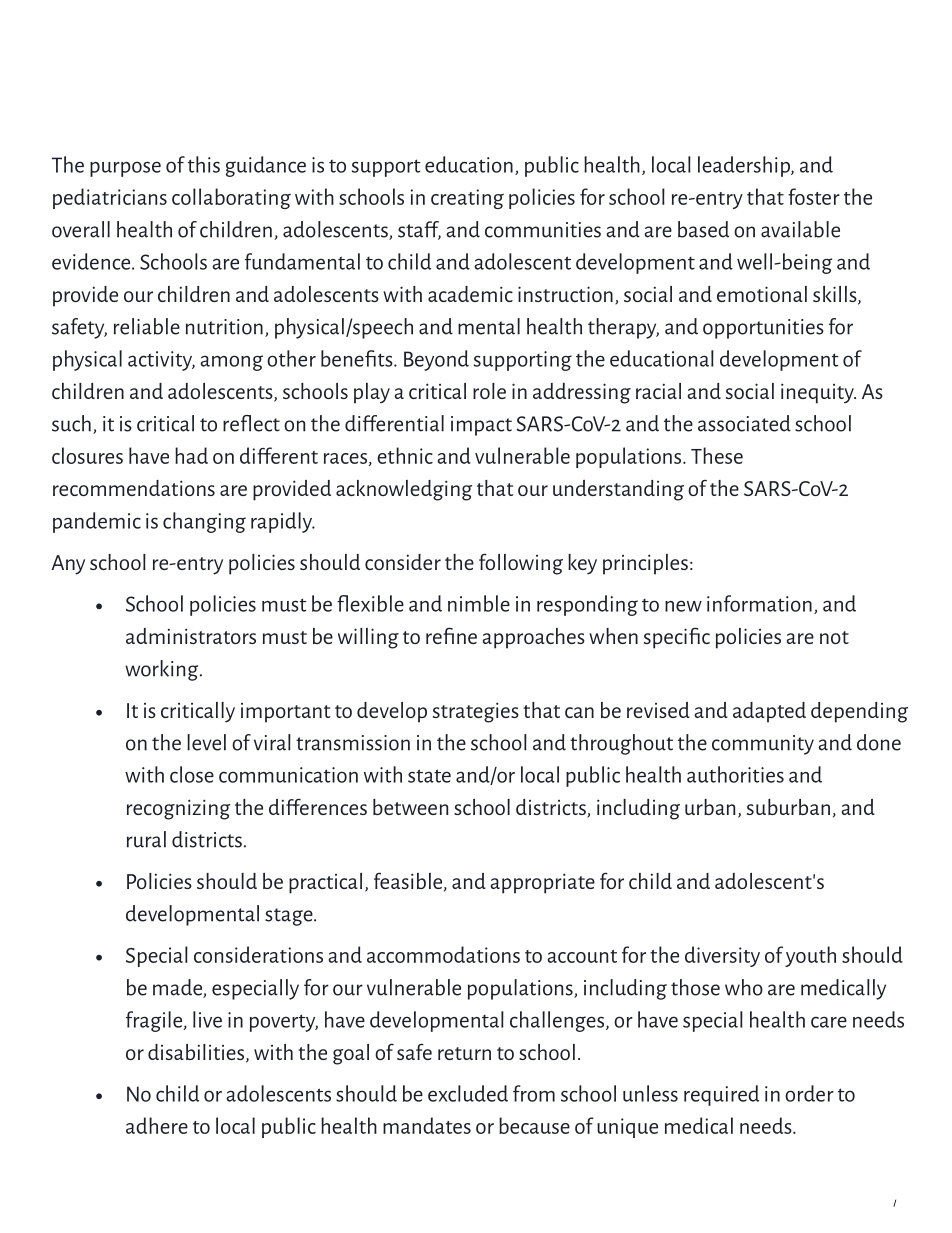  I want to click on order, so click(809, 1093).
